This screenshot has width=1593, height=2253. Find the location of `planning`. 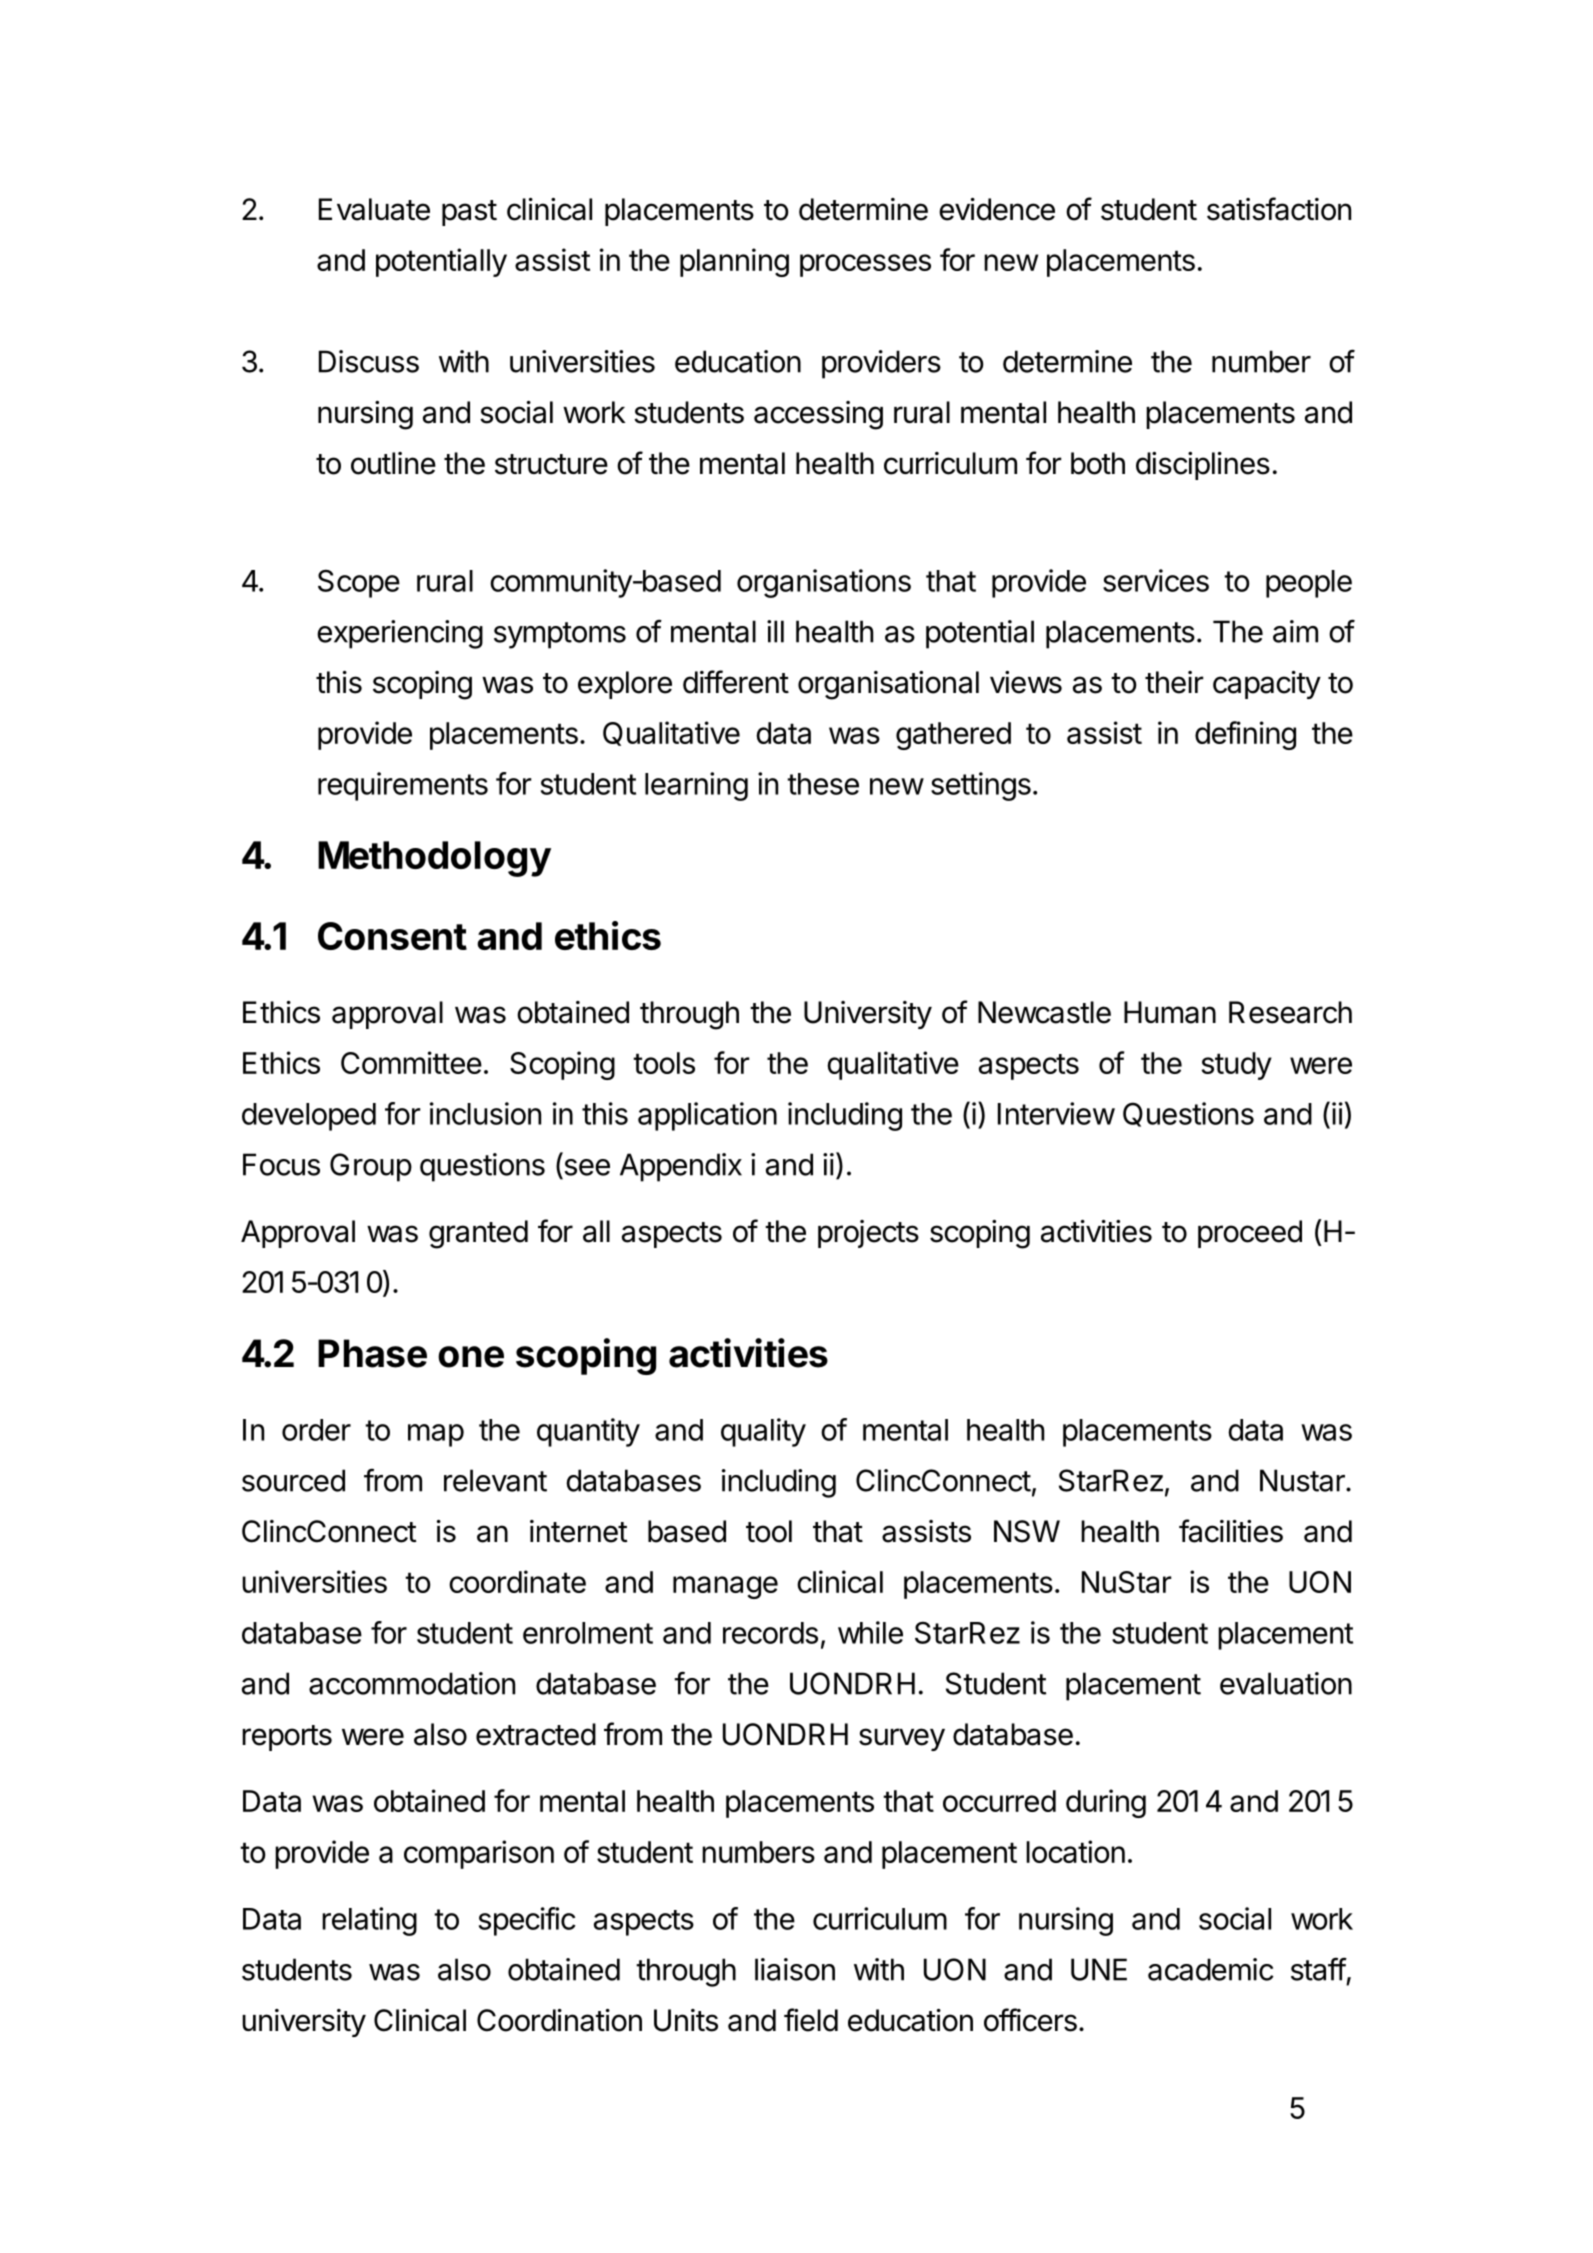

planning is located at coordinates (734, 262).
